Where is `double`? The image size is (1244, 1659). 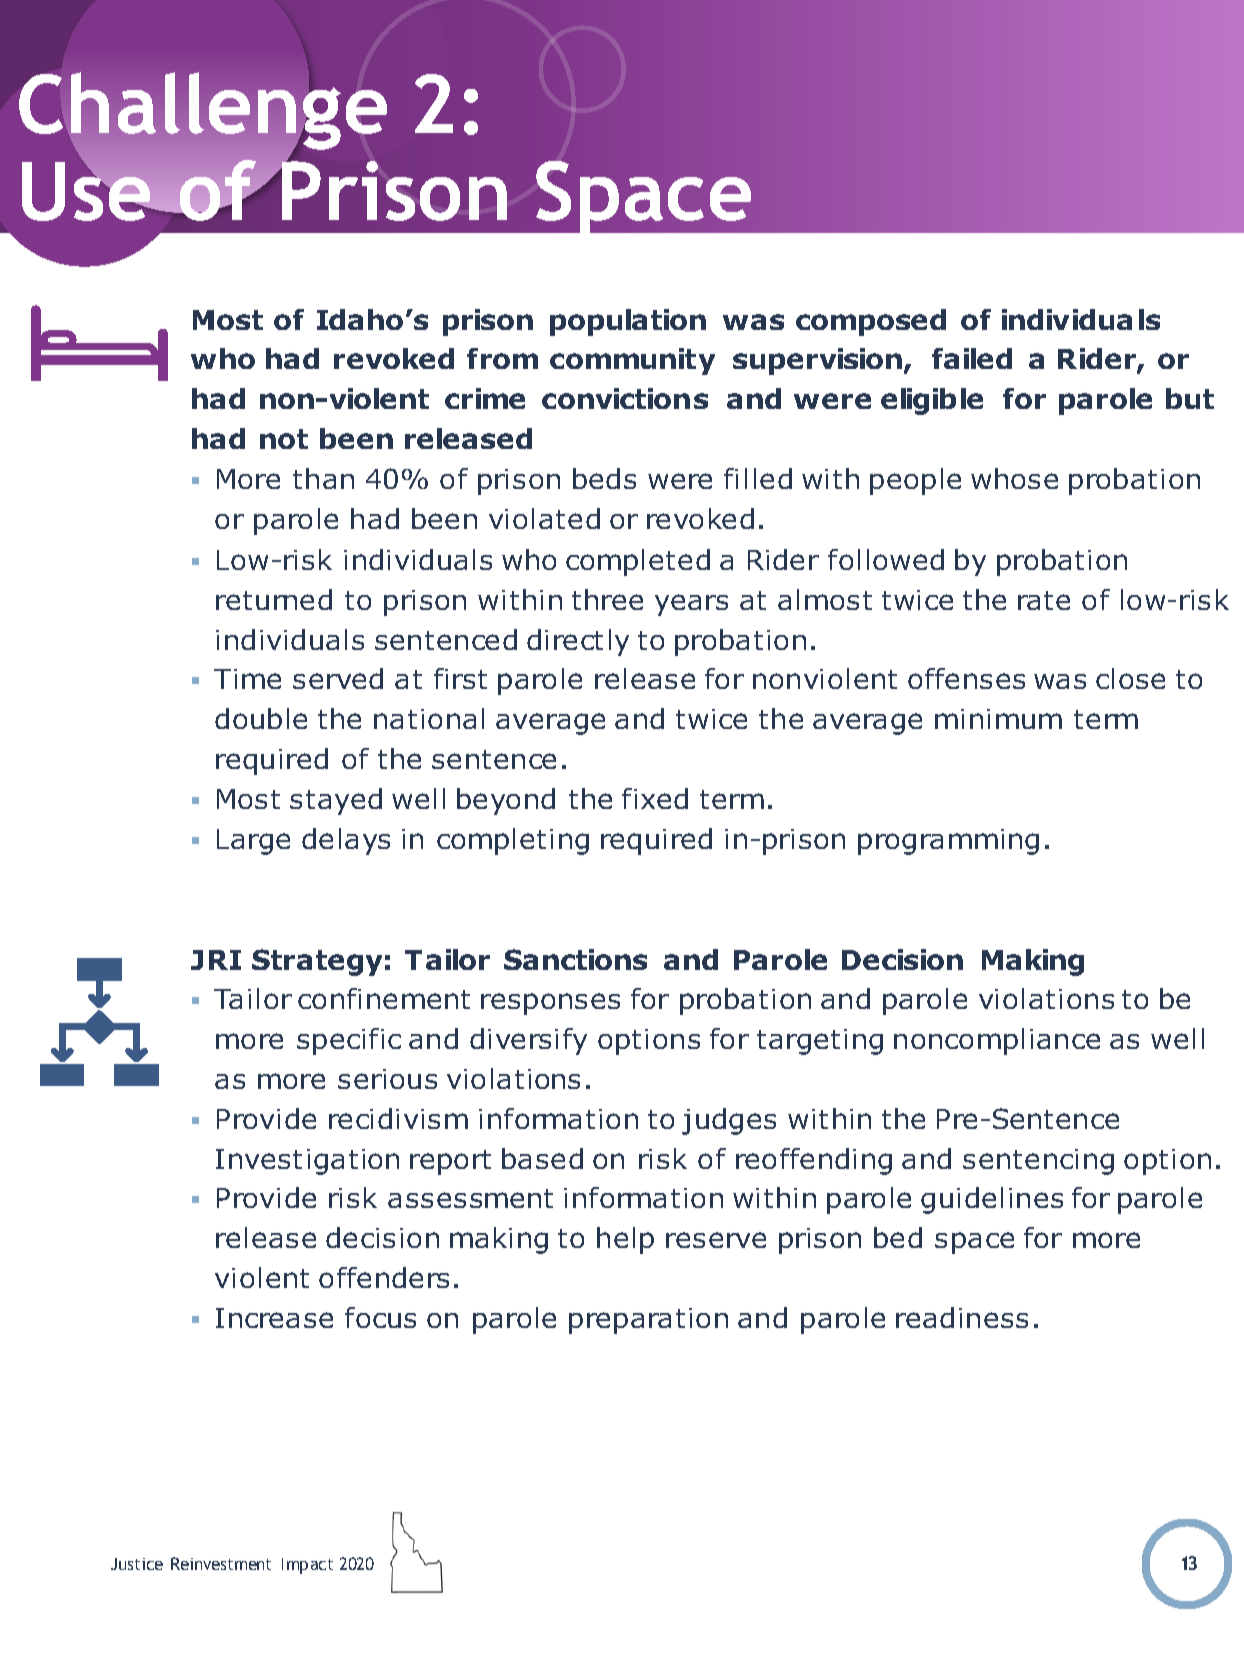 double is located at coordinates (261, 718).
